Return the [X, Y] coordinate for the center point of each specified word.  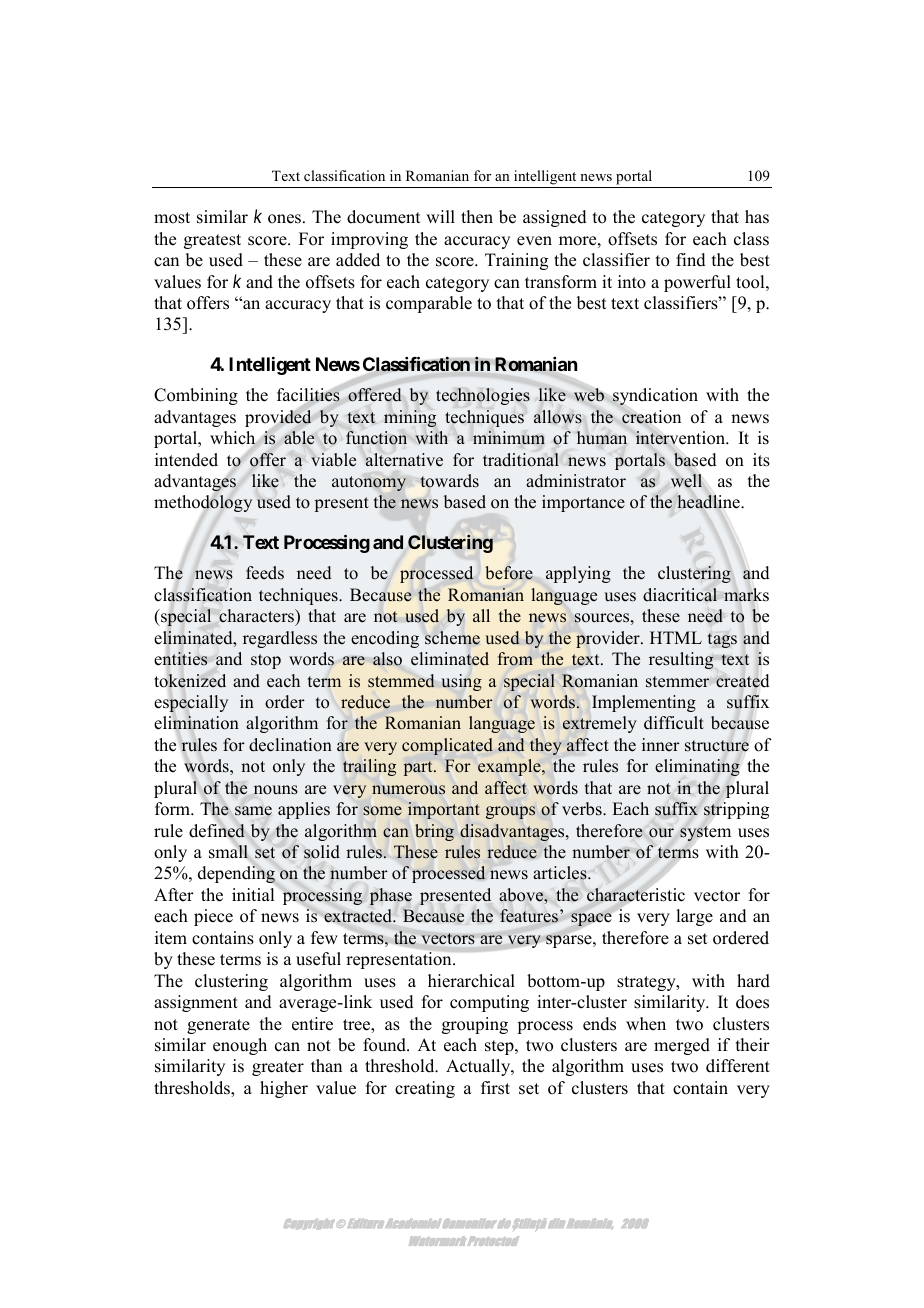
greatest [212, 241]
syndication [654, 398]
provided [279, 419]
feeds [265, 573]
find [691, 260]
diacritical [680, 595]
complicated [447, 746]
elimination [196, 723]
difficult [674, 723]
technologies [483, 396]
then [477, 217]
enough [240, 1046]
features [529, 916]
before [509, 573]
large [694, 917]
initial [253, 894]
